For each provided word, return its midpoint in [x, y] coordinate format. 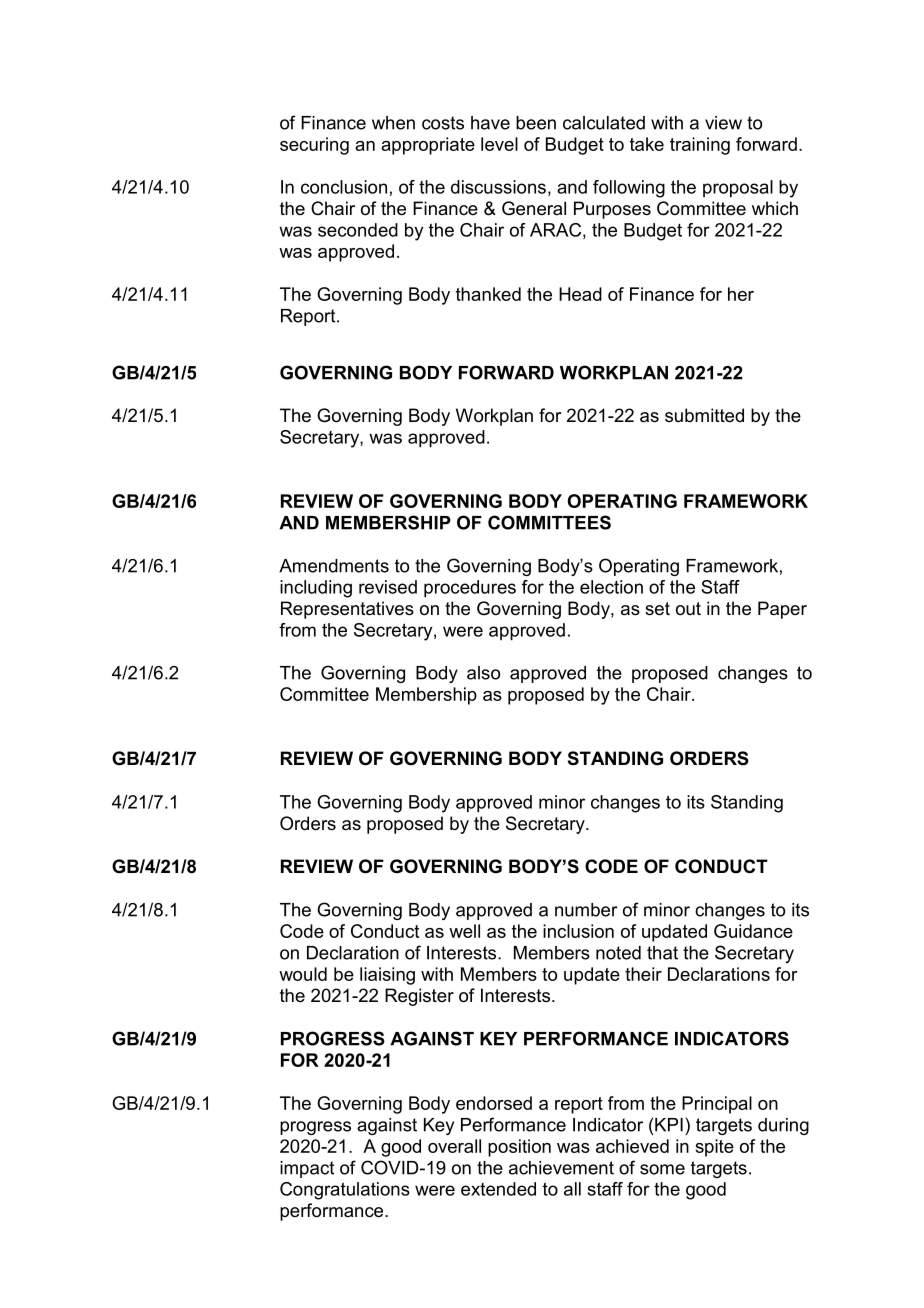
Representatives [347, 610]
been [536, 123]
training [700, 146]
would [303, 974]
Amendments [334, 566]
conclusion [344, 187]
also [483, 673]
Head [580, 294]
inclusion [578, 931]
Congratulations [345, 1191]
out [688, 608]
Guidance [753, 931]
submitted [704, 415]
